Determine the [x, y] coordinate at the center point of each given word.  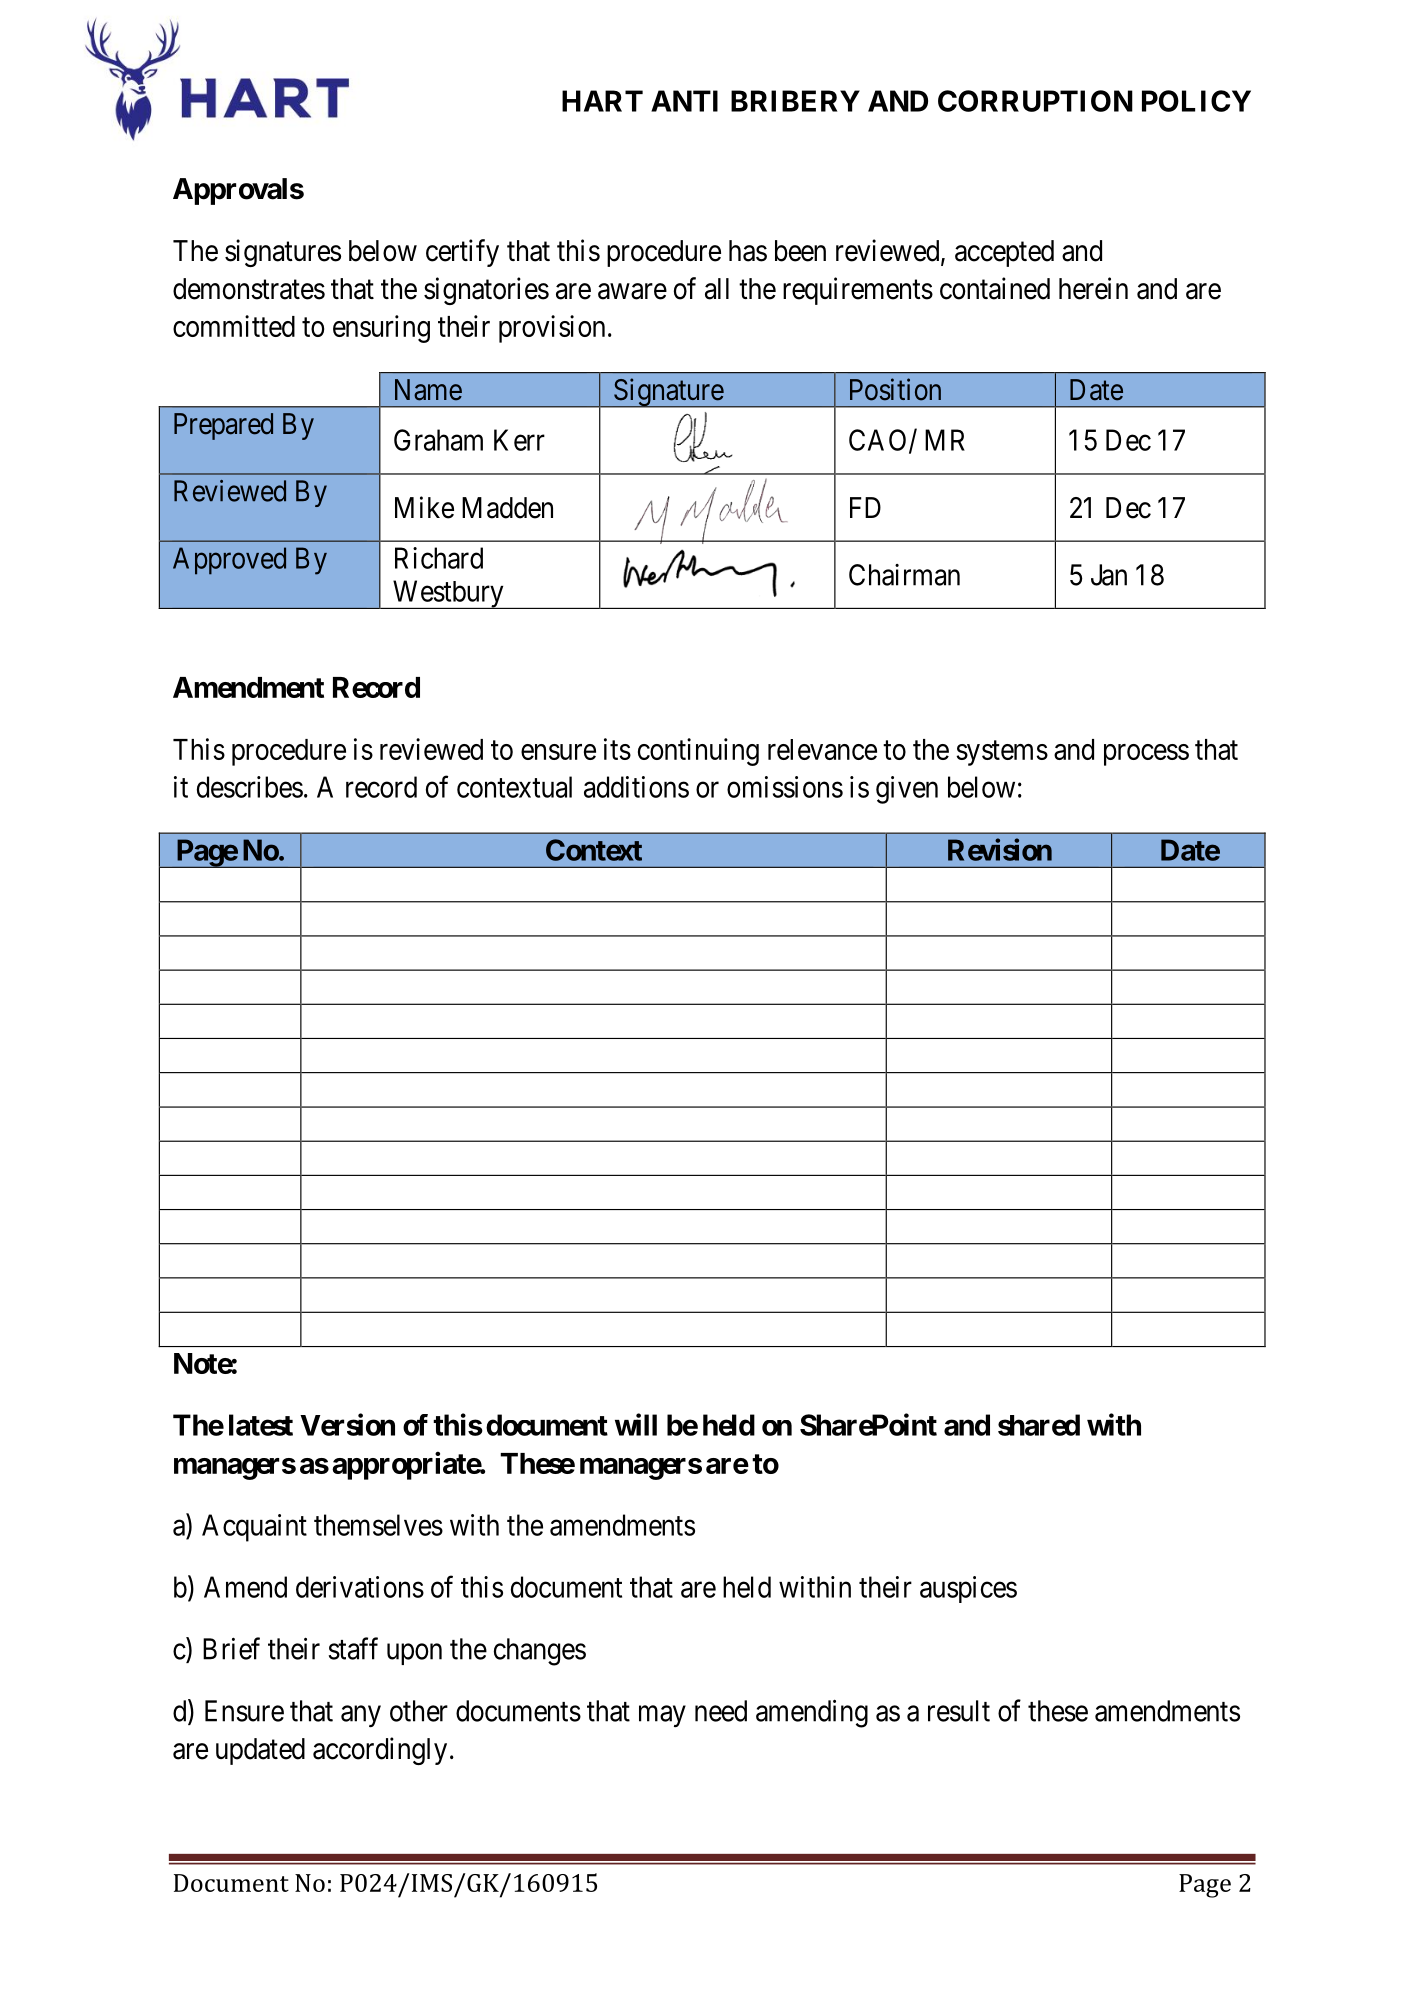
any [361, 1716]
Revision [1000, 849]
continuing [698, 752]
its [617, 749]
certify [462, 253]
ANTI [684, 101]
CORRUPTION [1035, 101]
